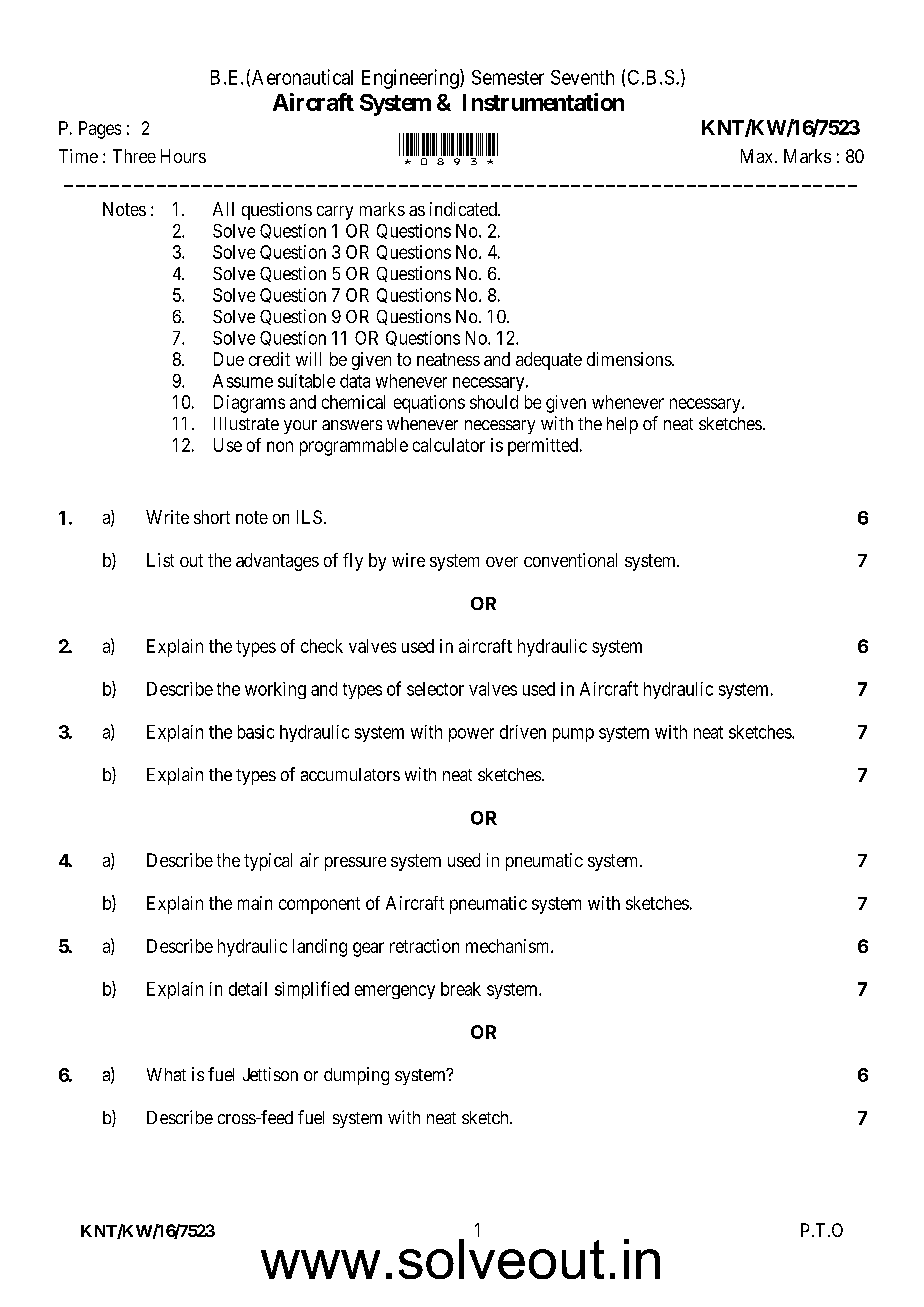  Describe the element at coordinates (570, 560) in the screenshot. I see `conventional` at that location.
